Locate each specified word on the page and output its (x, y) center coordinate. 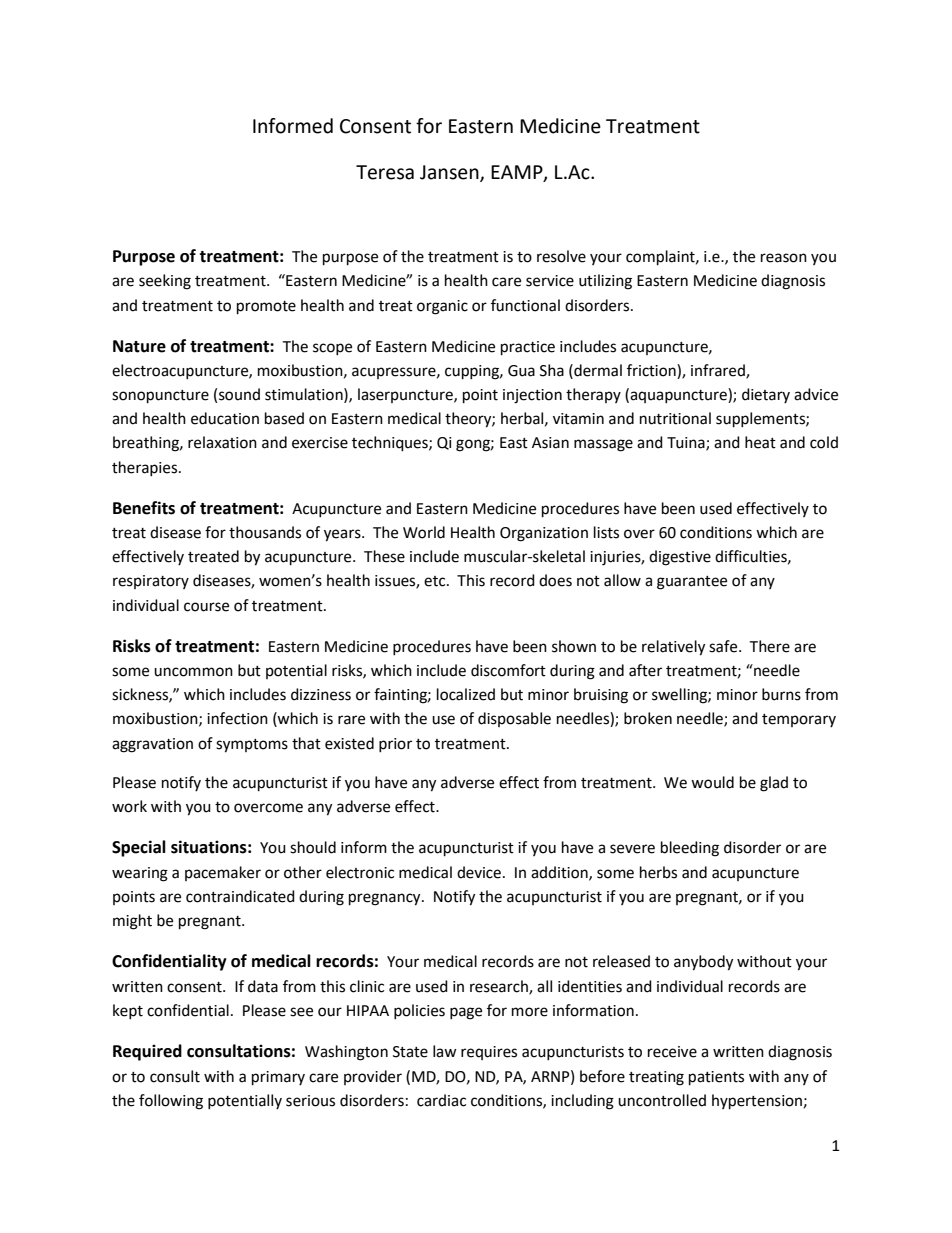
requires (489, 1053)
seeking (165, 282)
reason (784, 258)
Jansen (450, 173)
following (171, 1102)
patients (716, 1078)
